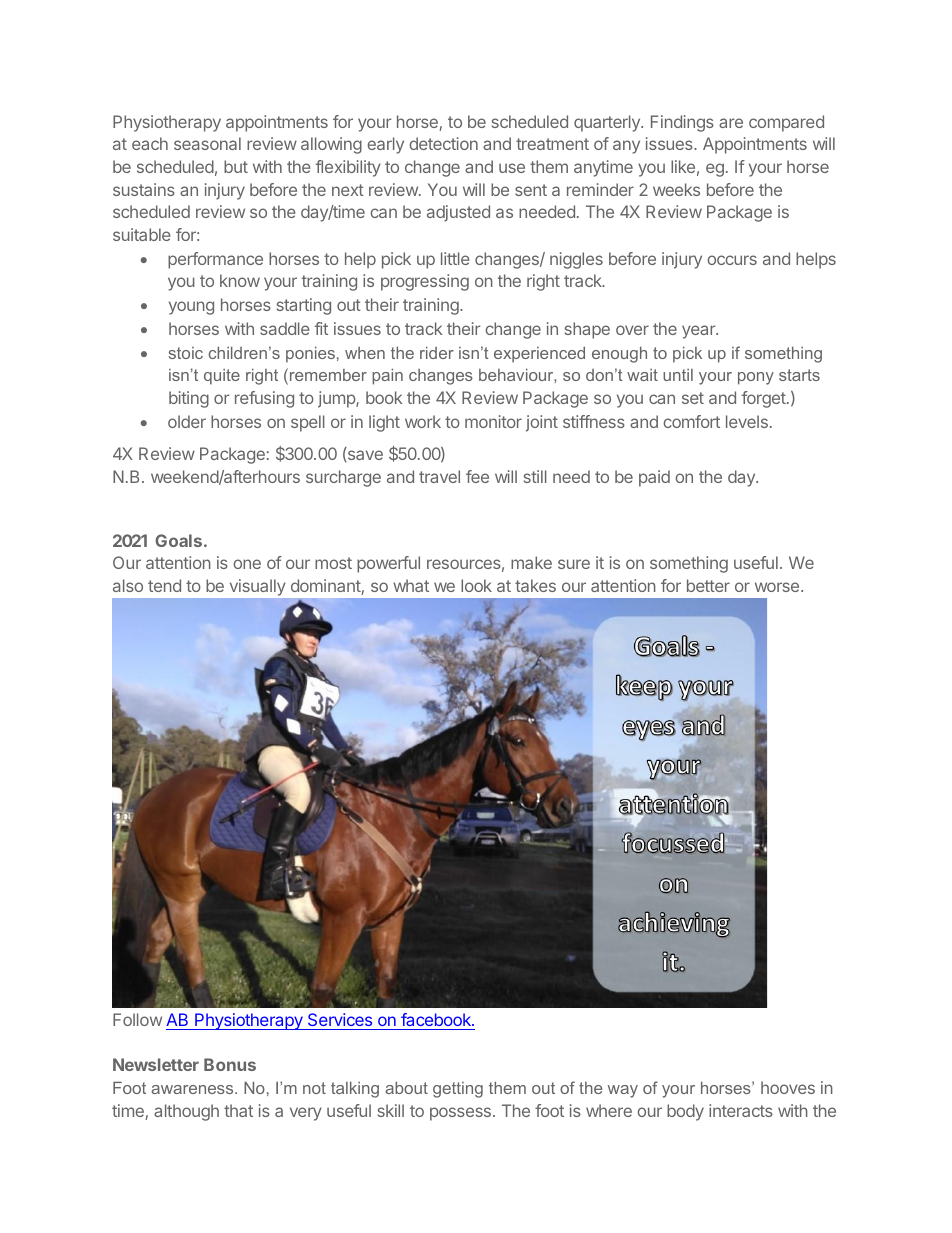  What do you see at coordinates (257, 587) in the document?
I see `visually` at bounding box center [257, 587].
